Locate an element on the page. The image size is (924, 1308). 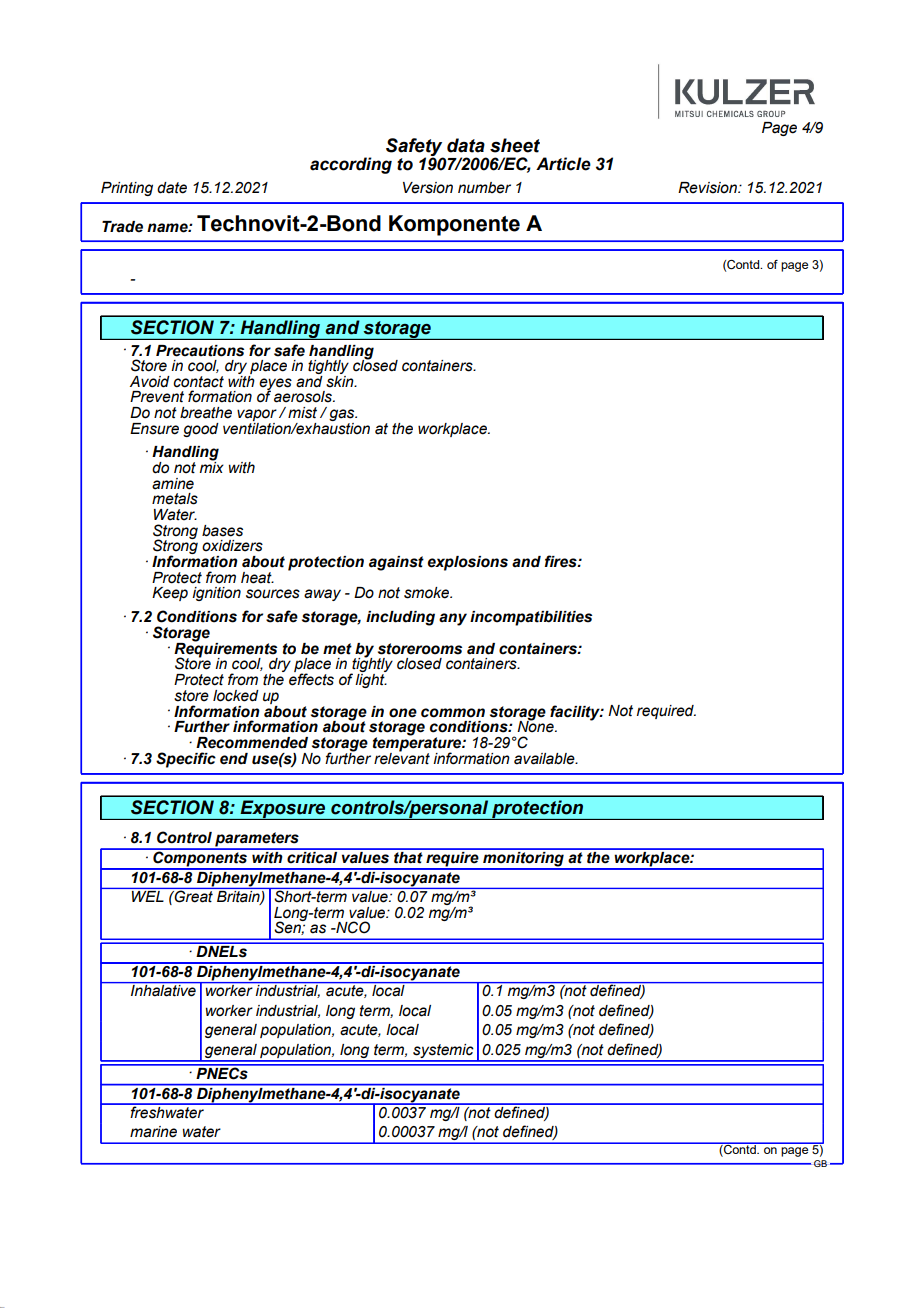
available is located at coordinates (545, 759).
